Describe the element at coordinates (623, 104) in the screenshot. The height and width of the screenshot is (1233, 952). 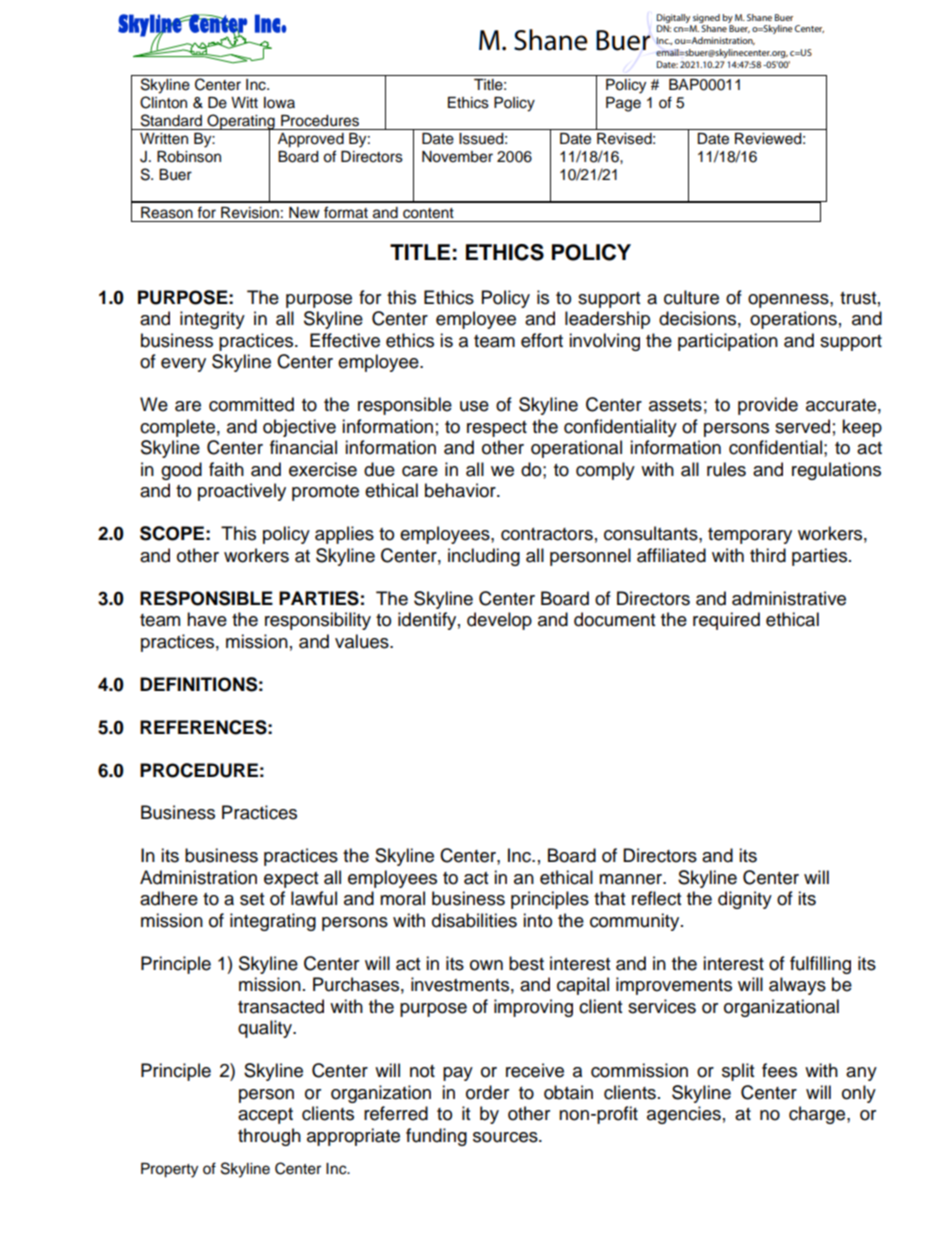
I see `Page` at that location.
